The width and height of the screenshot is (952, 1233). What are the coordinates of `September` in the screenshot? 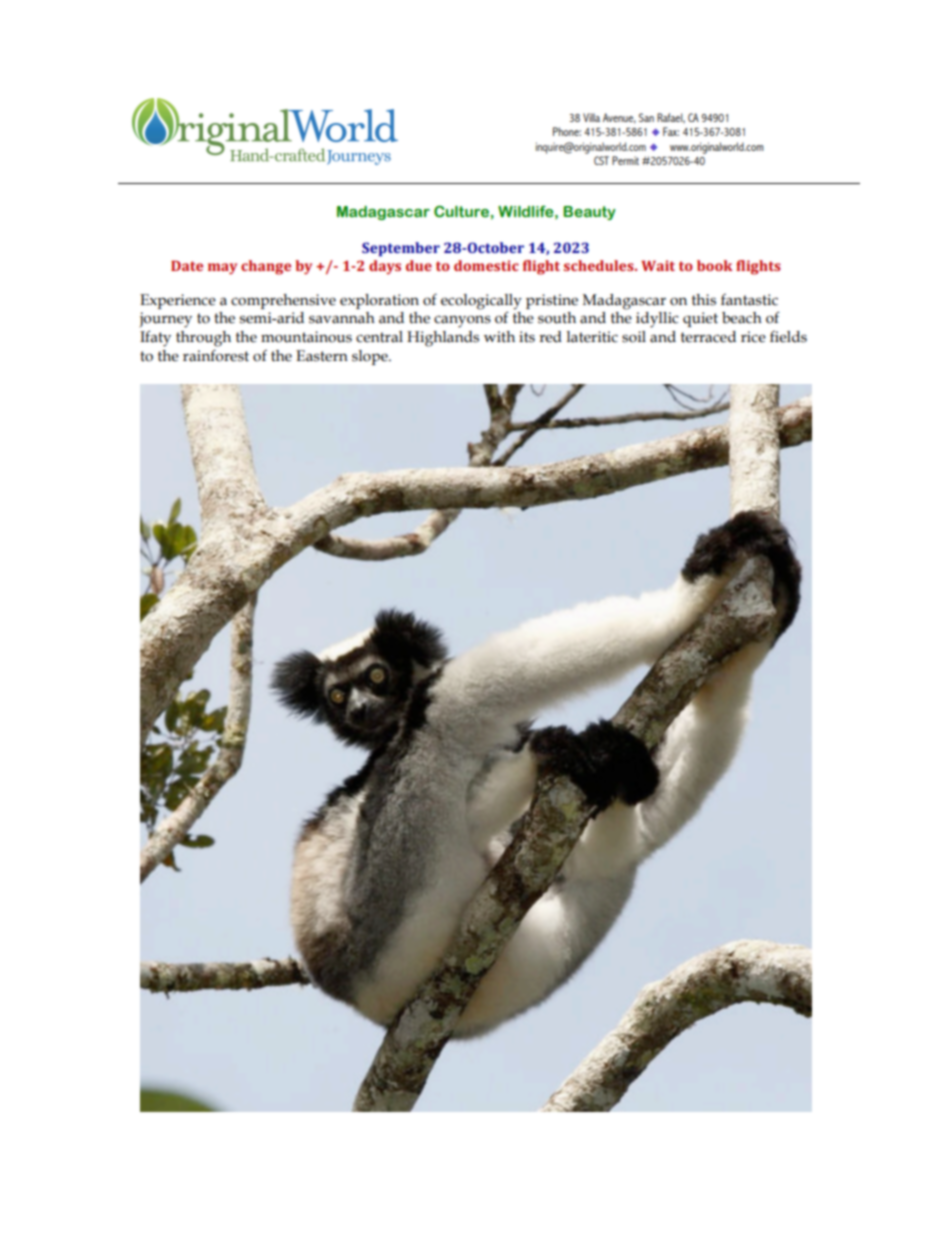 It's located at (401, 249).
